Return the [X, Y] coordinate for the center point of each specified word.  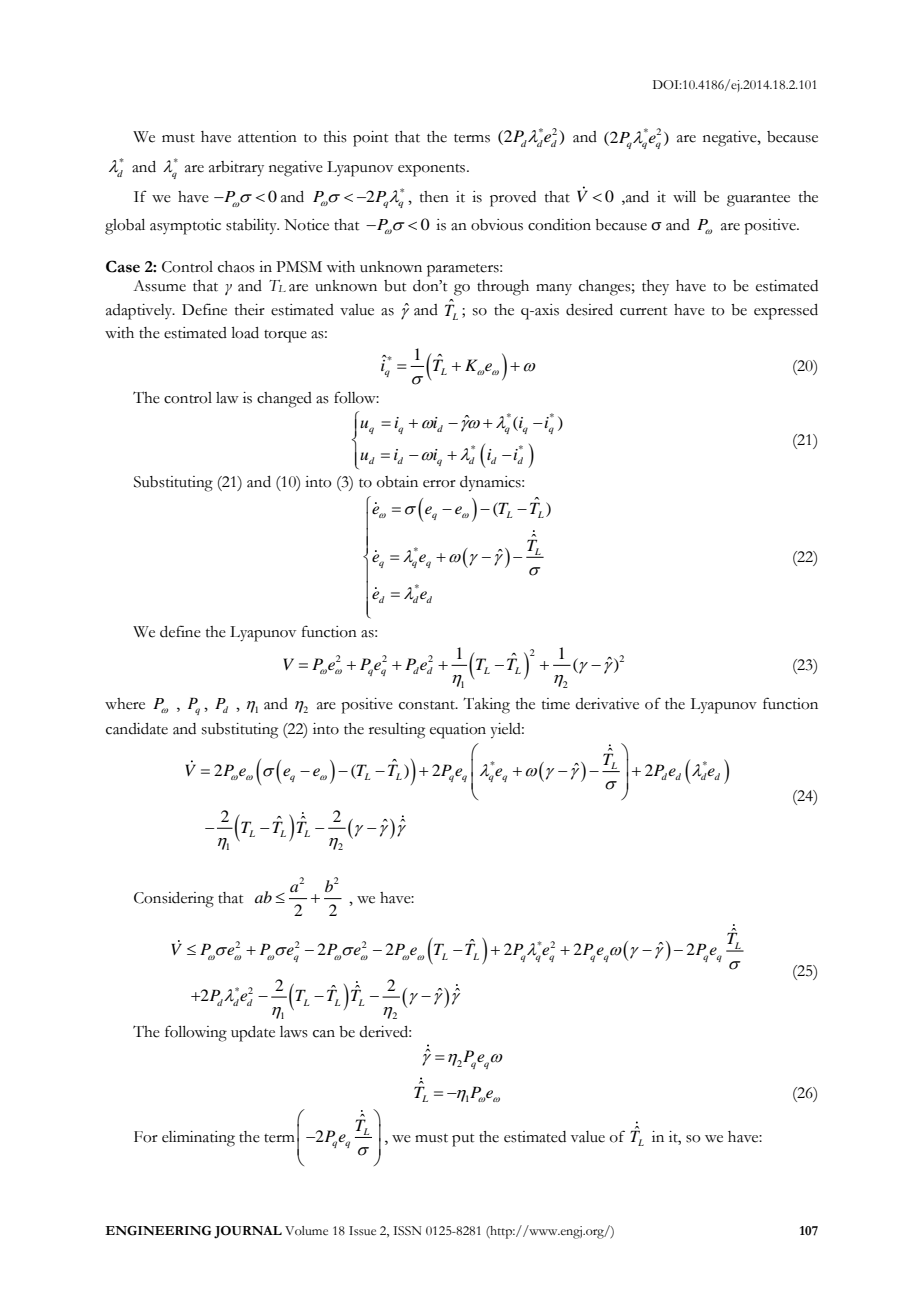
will [684, 196]
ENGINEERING [158, 1231]
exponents [433, 170]
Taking [486, 705]
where [125, 704]
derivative [607, 704]
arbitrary [236, 169]
